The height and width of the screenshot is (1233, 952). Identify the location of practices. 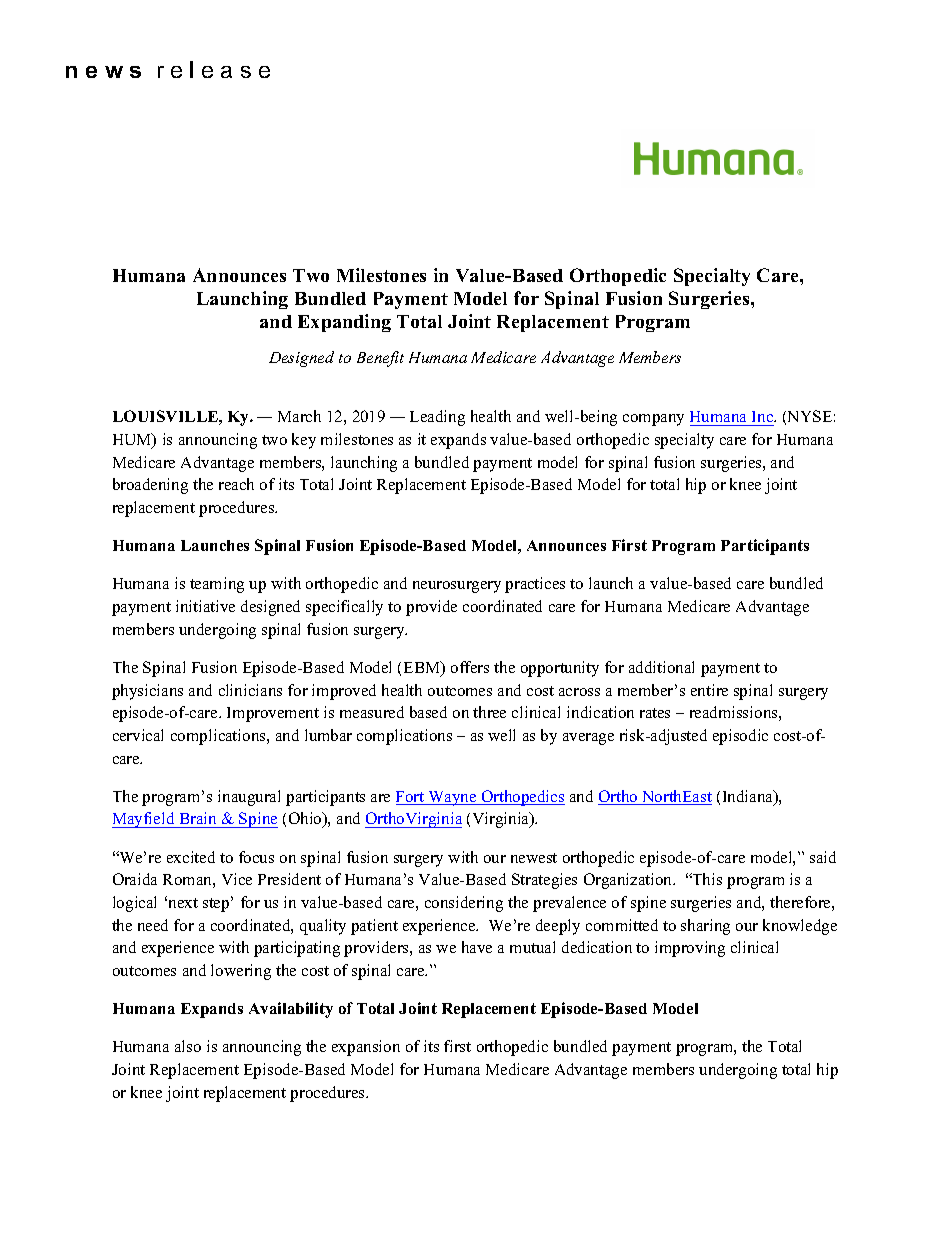
(535, 585).
